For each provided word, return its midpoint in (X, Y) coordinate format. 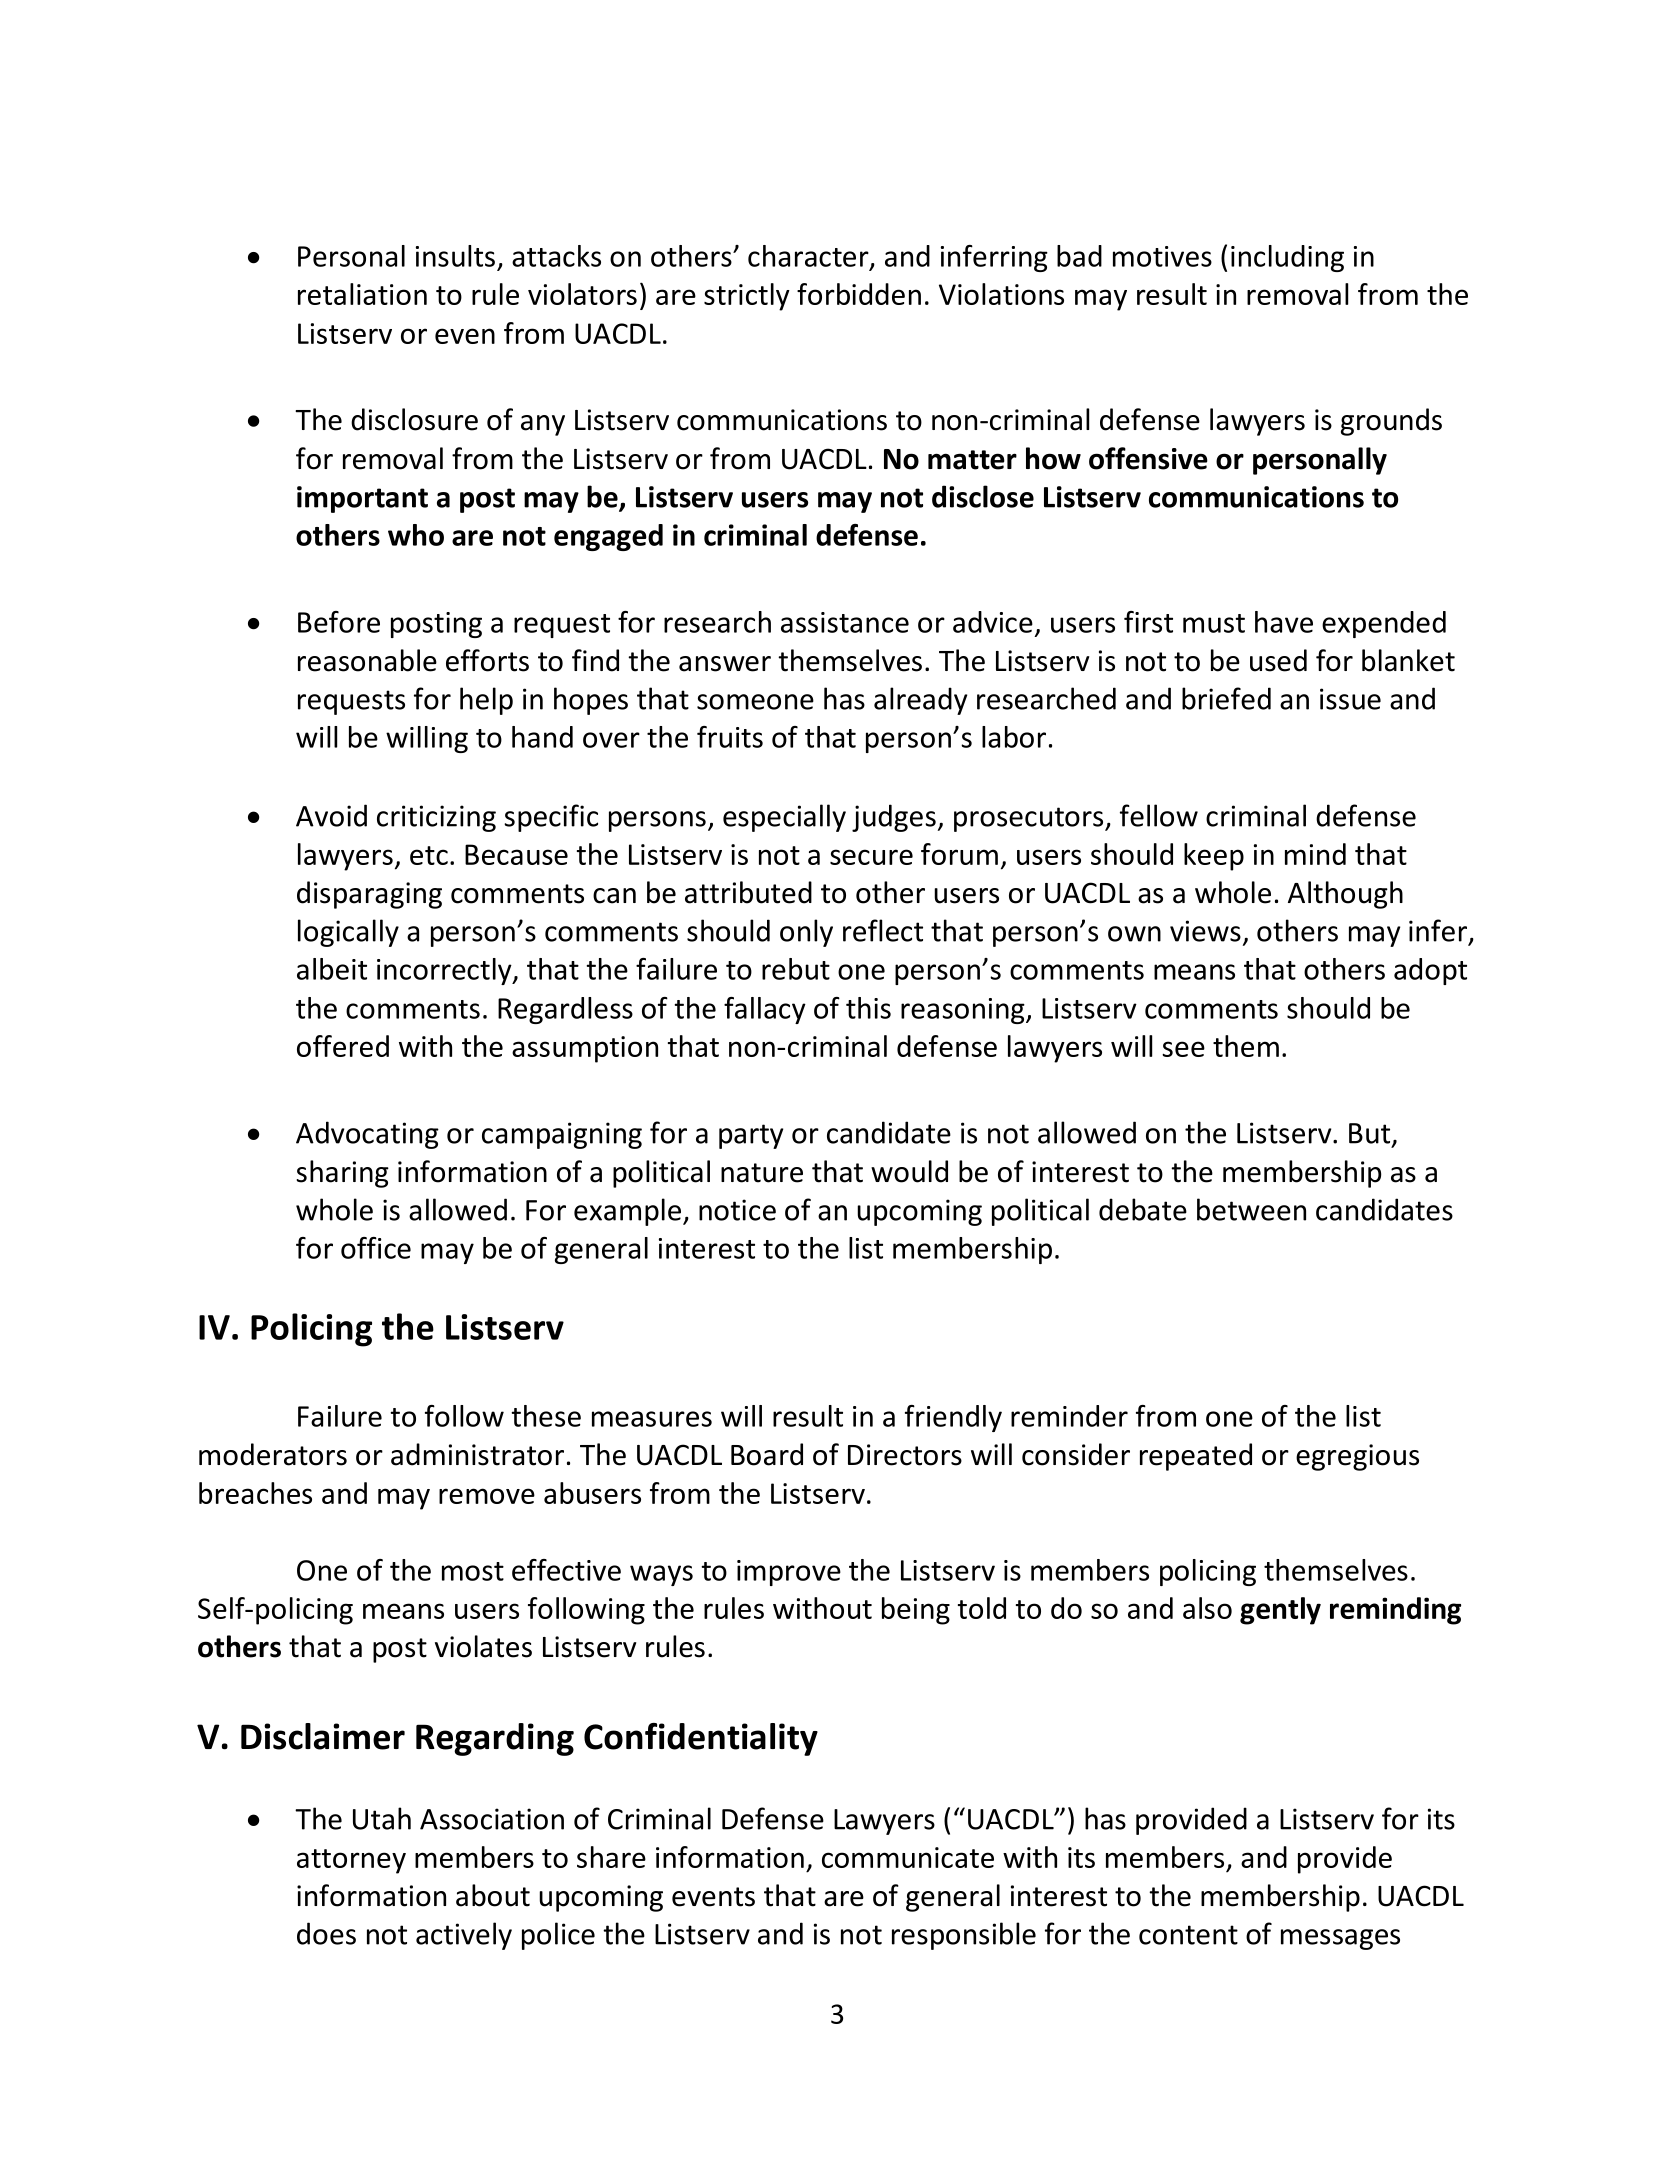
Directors (905, 1455)
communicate (908, 1857)
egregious (1357, 1457)
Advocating (367, 1135)
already (920, 701)
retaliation (362, 294)
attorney (351, 1861)
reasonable (367, 660)
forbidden (859, 294)
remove (487, 1496)
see (1183, 1049)
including (1287, 258)
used (1278, 660)
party (751, 1136)
